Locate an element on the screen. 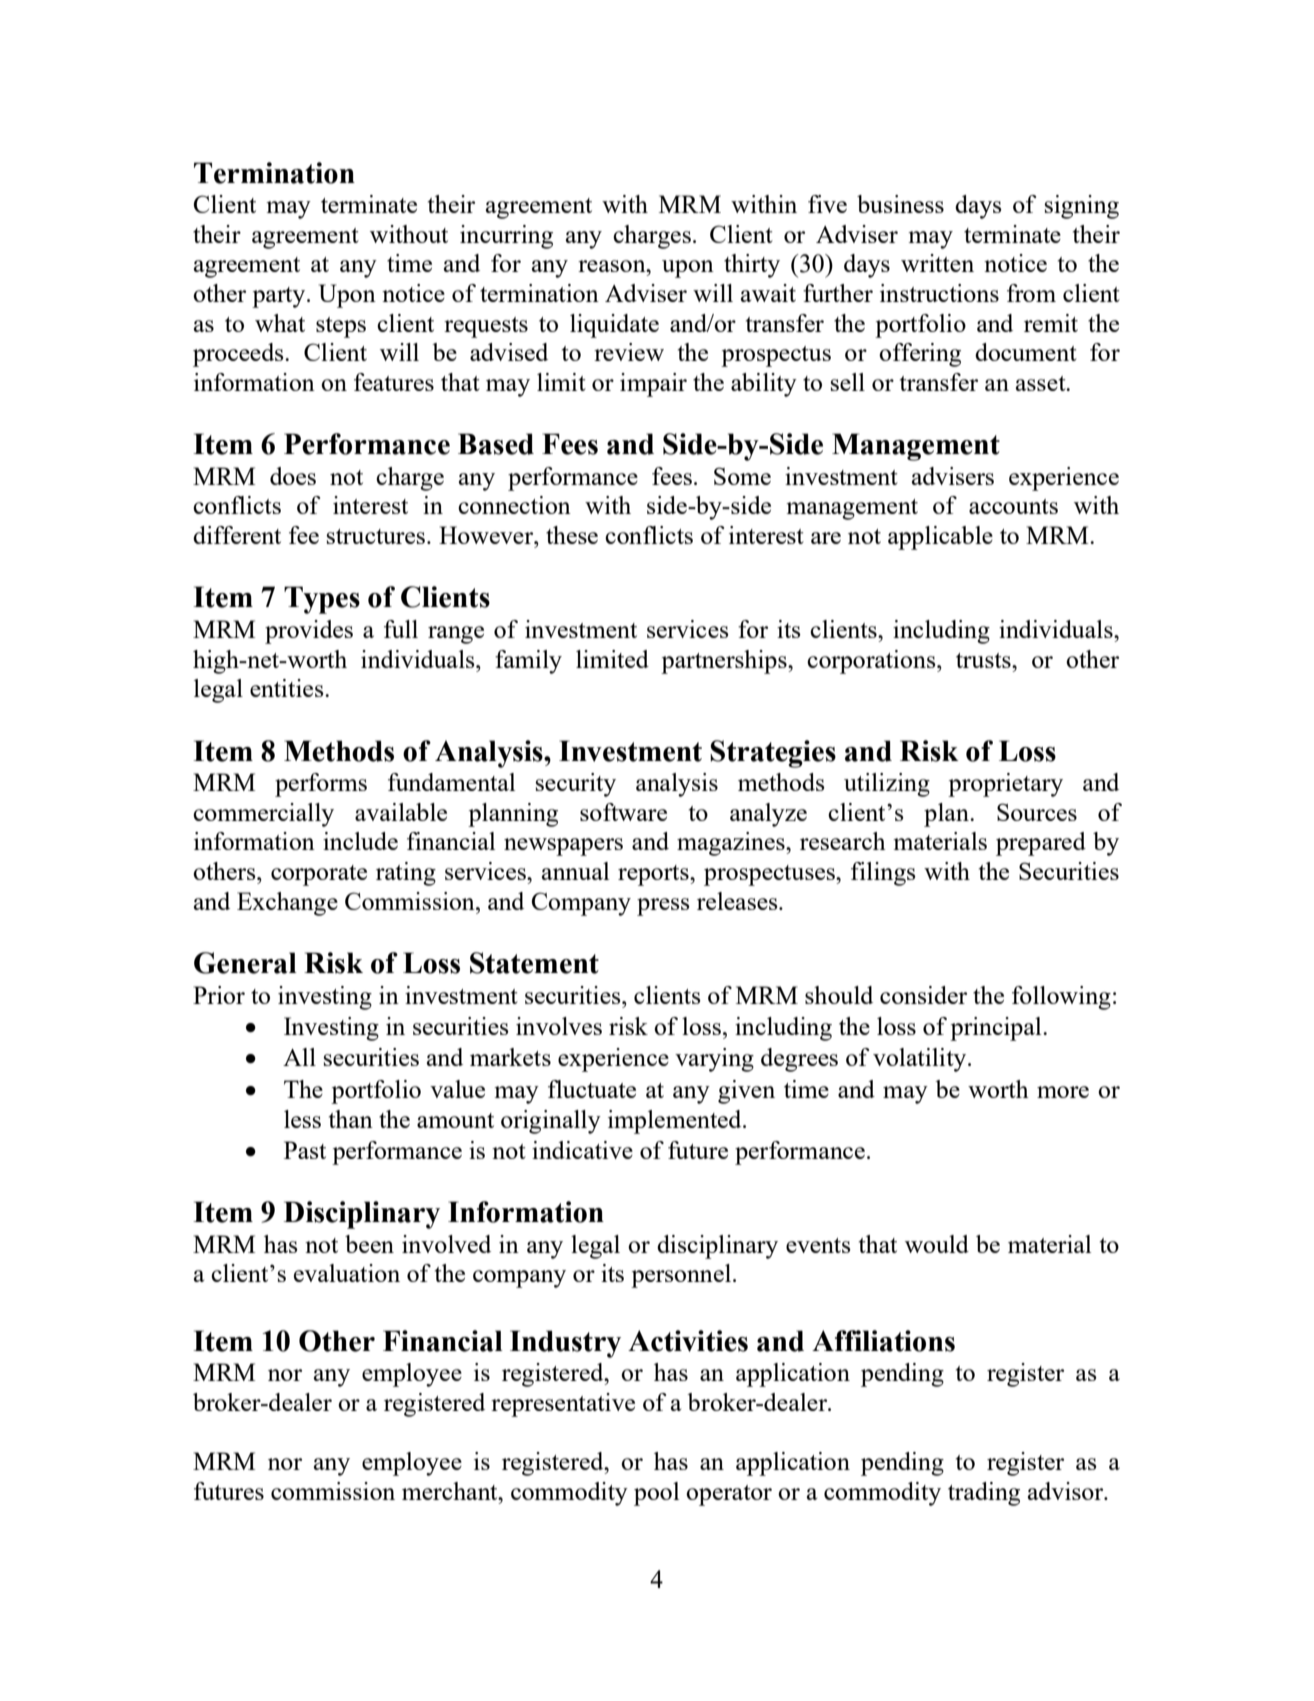  prepared is located at coordinates (1041, 844).
